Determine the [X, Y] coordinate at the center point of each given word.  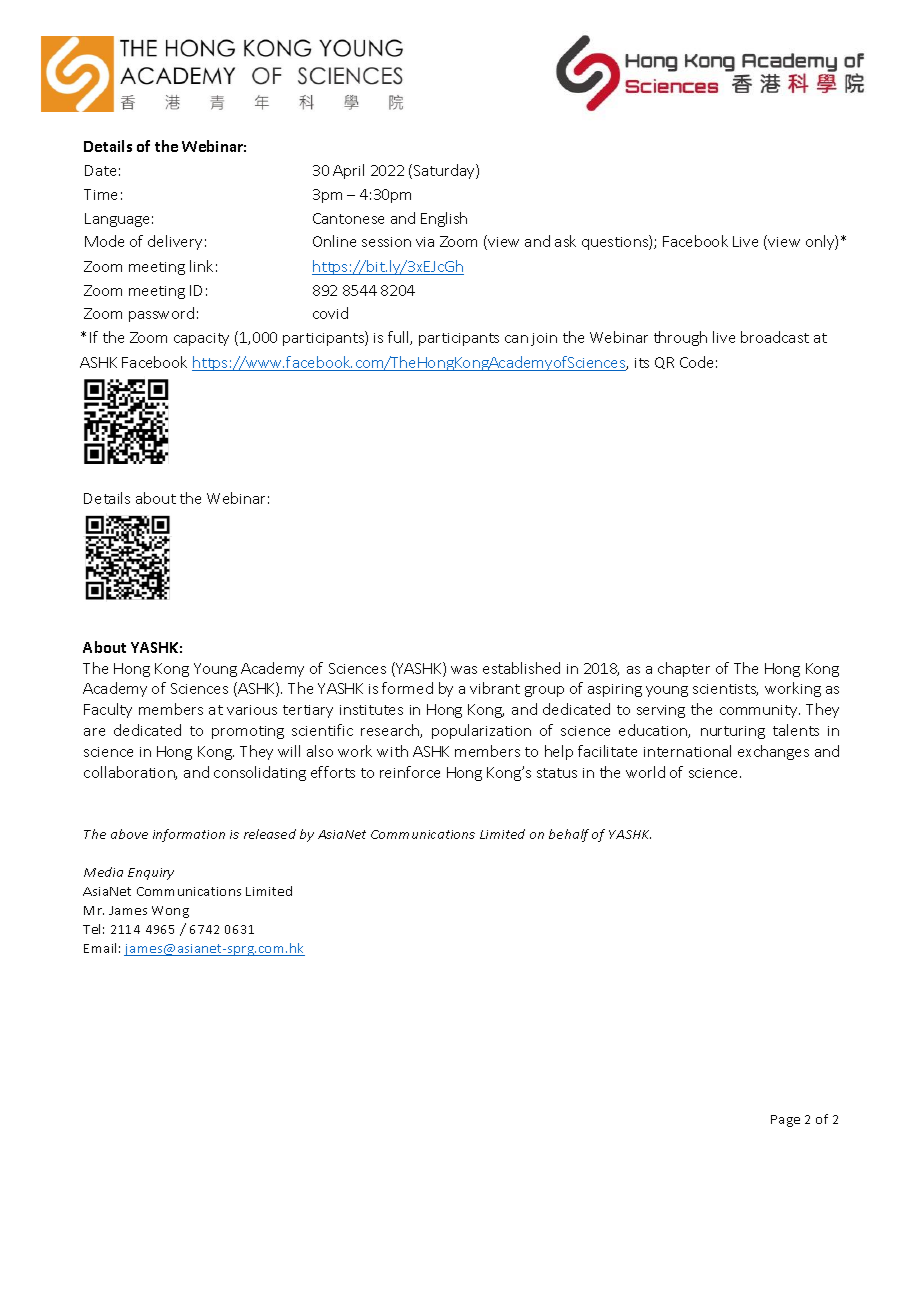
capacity [201, 339]
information [189, 835]
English [444, 219]
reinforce [410, 772]
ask [565, 241]
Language [117, 220]
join [544, 339]
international [687, 751]
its [642, 363]
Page [785, 1121]
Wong [170, 912]
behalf [569, 835]
